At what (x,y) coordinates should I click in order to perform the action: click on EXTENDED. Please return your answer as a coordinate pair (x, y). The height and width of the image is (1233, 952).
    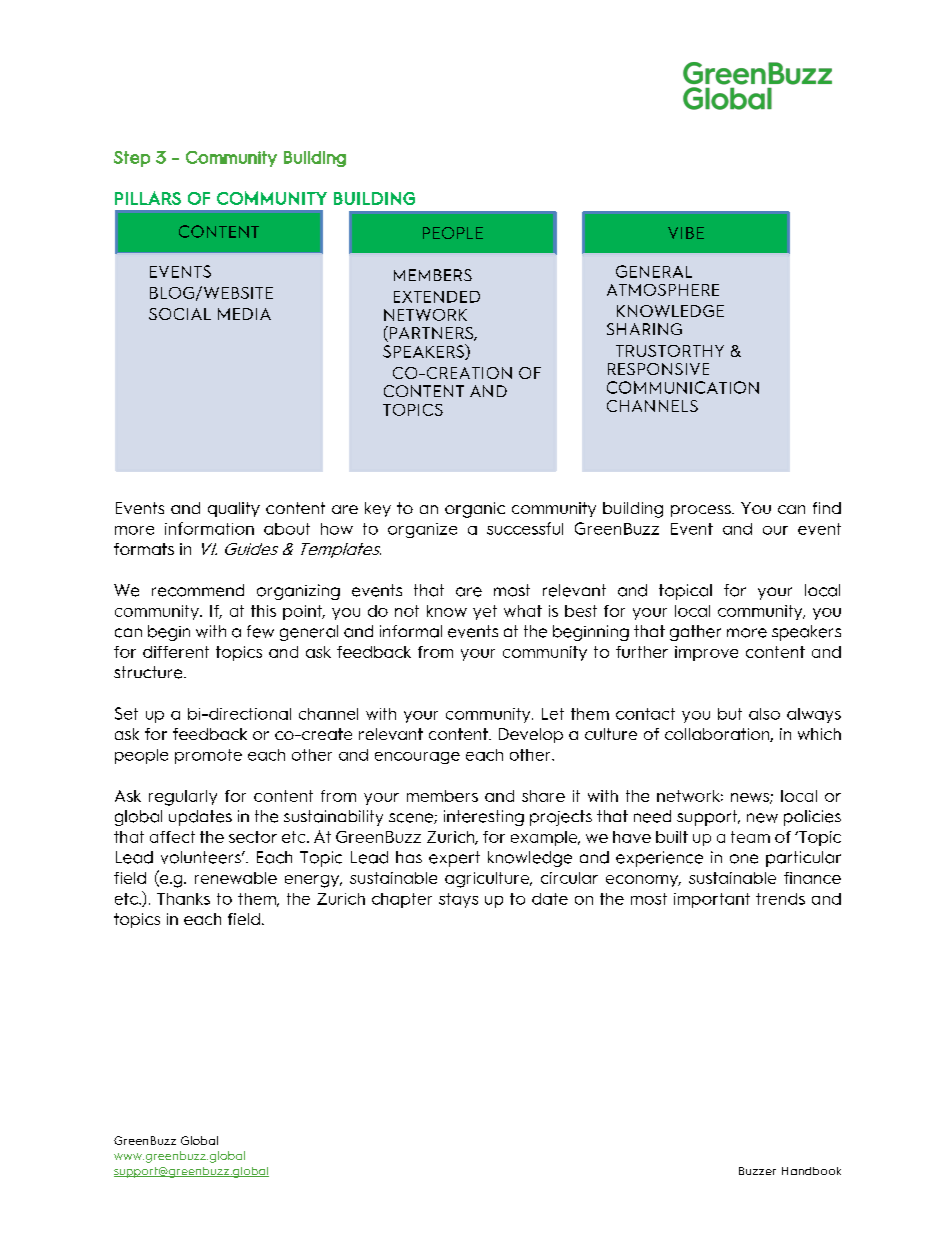
    Looking at the image, I should click on (437, 297).
